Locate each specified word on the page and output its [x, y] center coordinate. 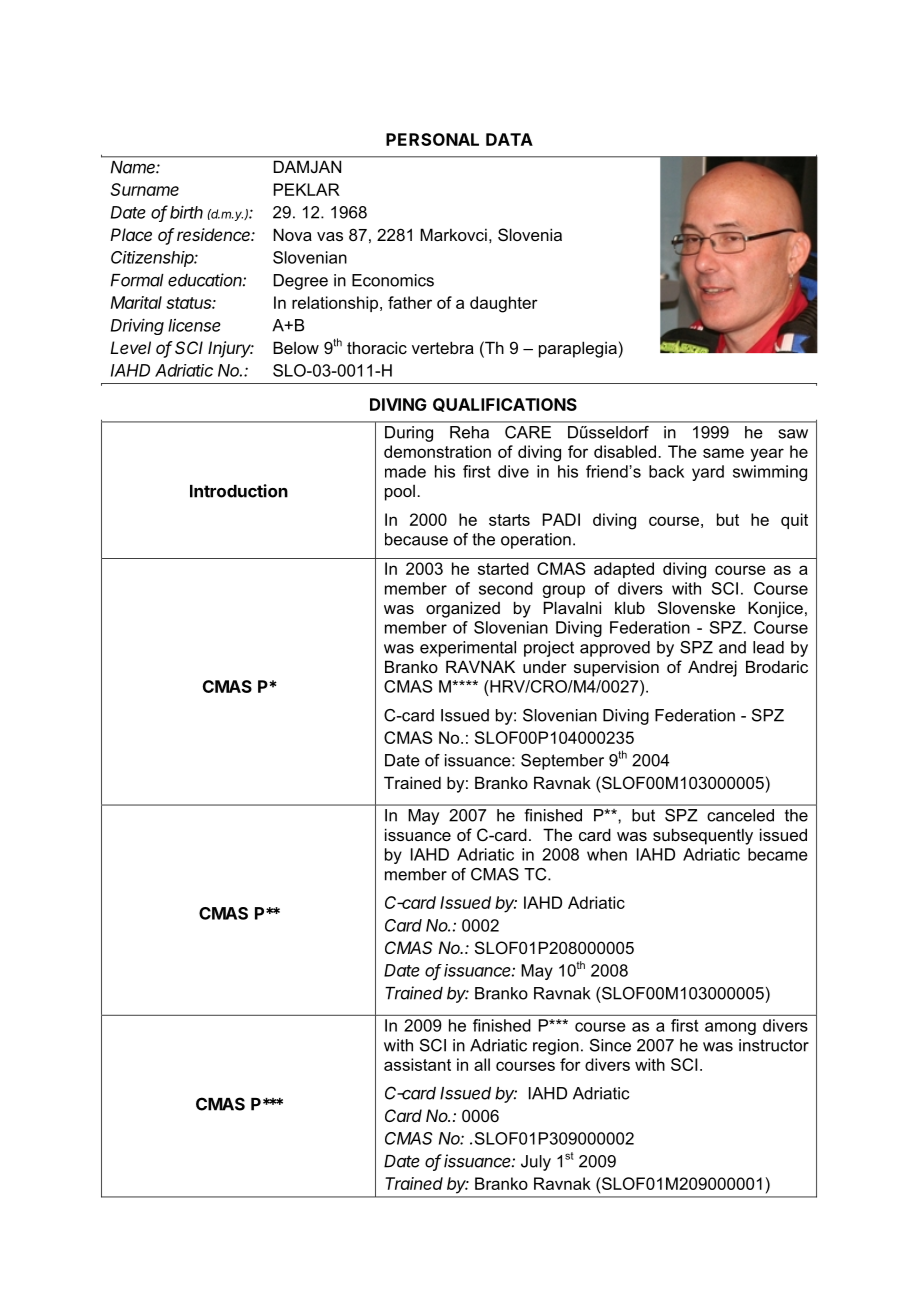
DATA [509, 139]
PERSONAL [432, 139]
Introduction [239, 491]
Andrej [712, 668]
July [536, 1163]
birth [186, 212]
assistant [417, 1064]
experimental [468, 649]
